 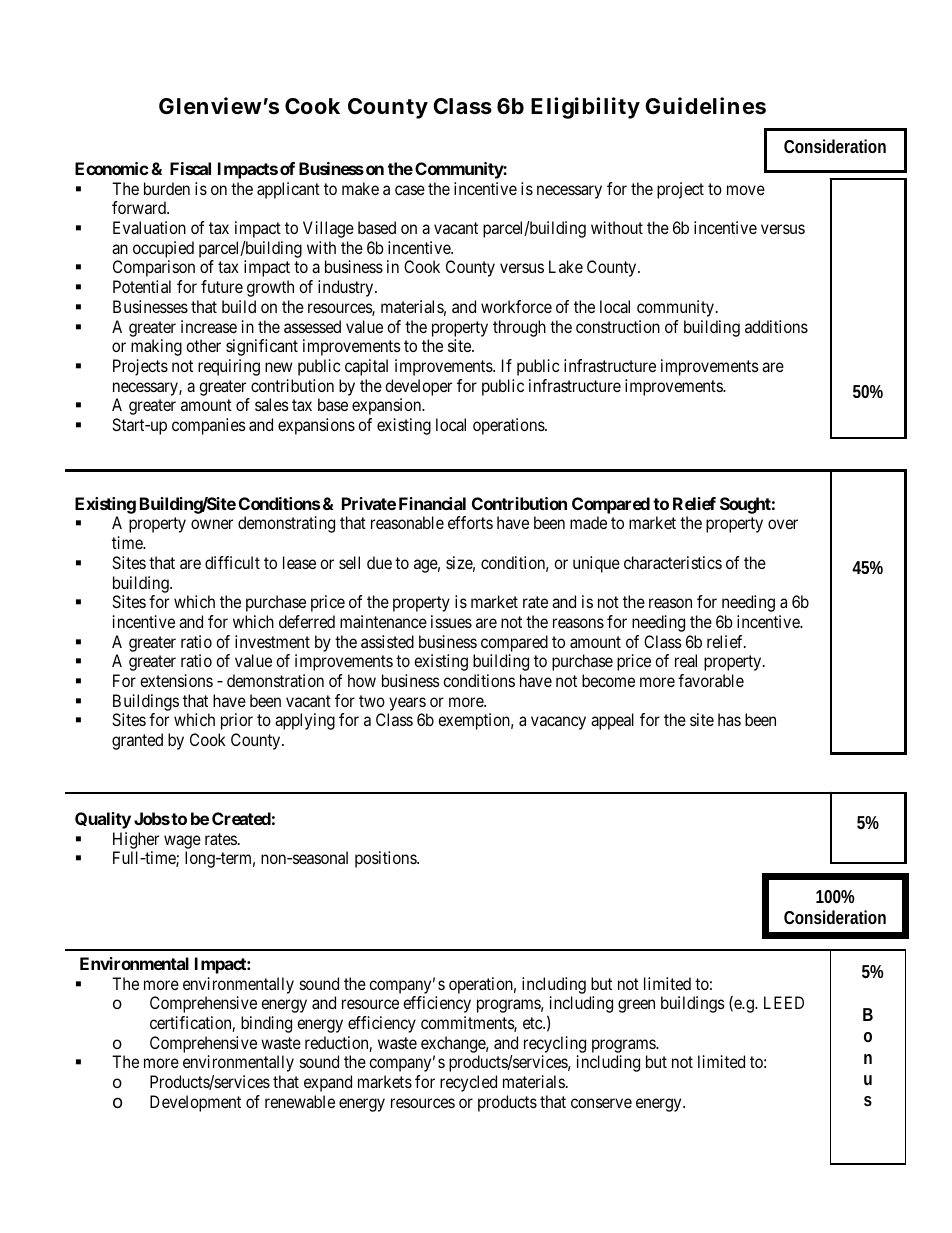 I want to click on Development, so click(x=195, y=1103).
